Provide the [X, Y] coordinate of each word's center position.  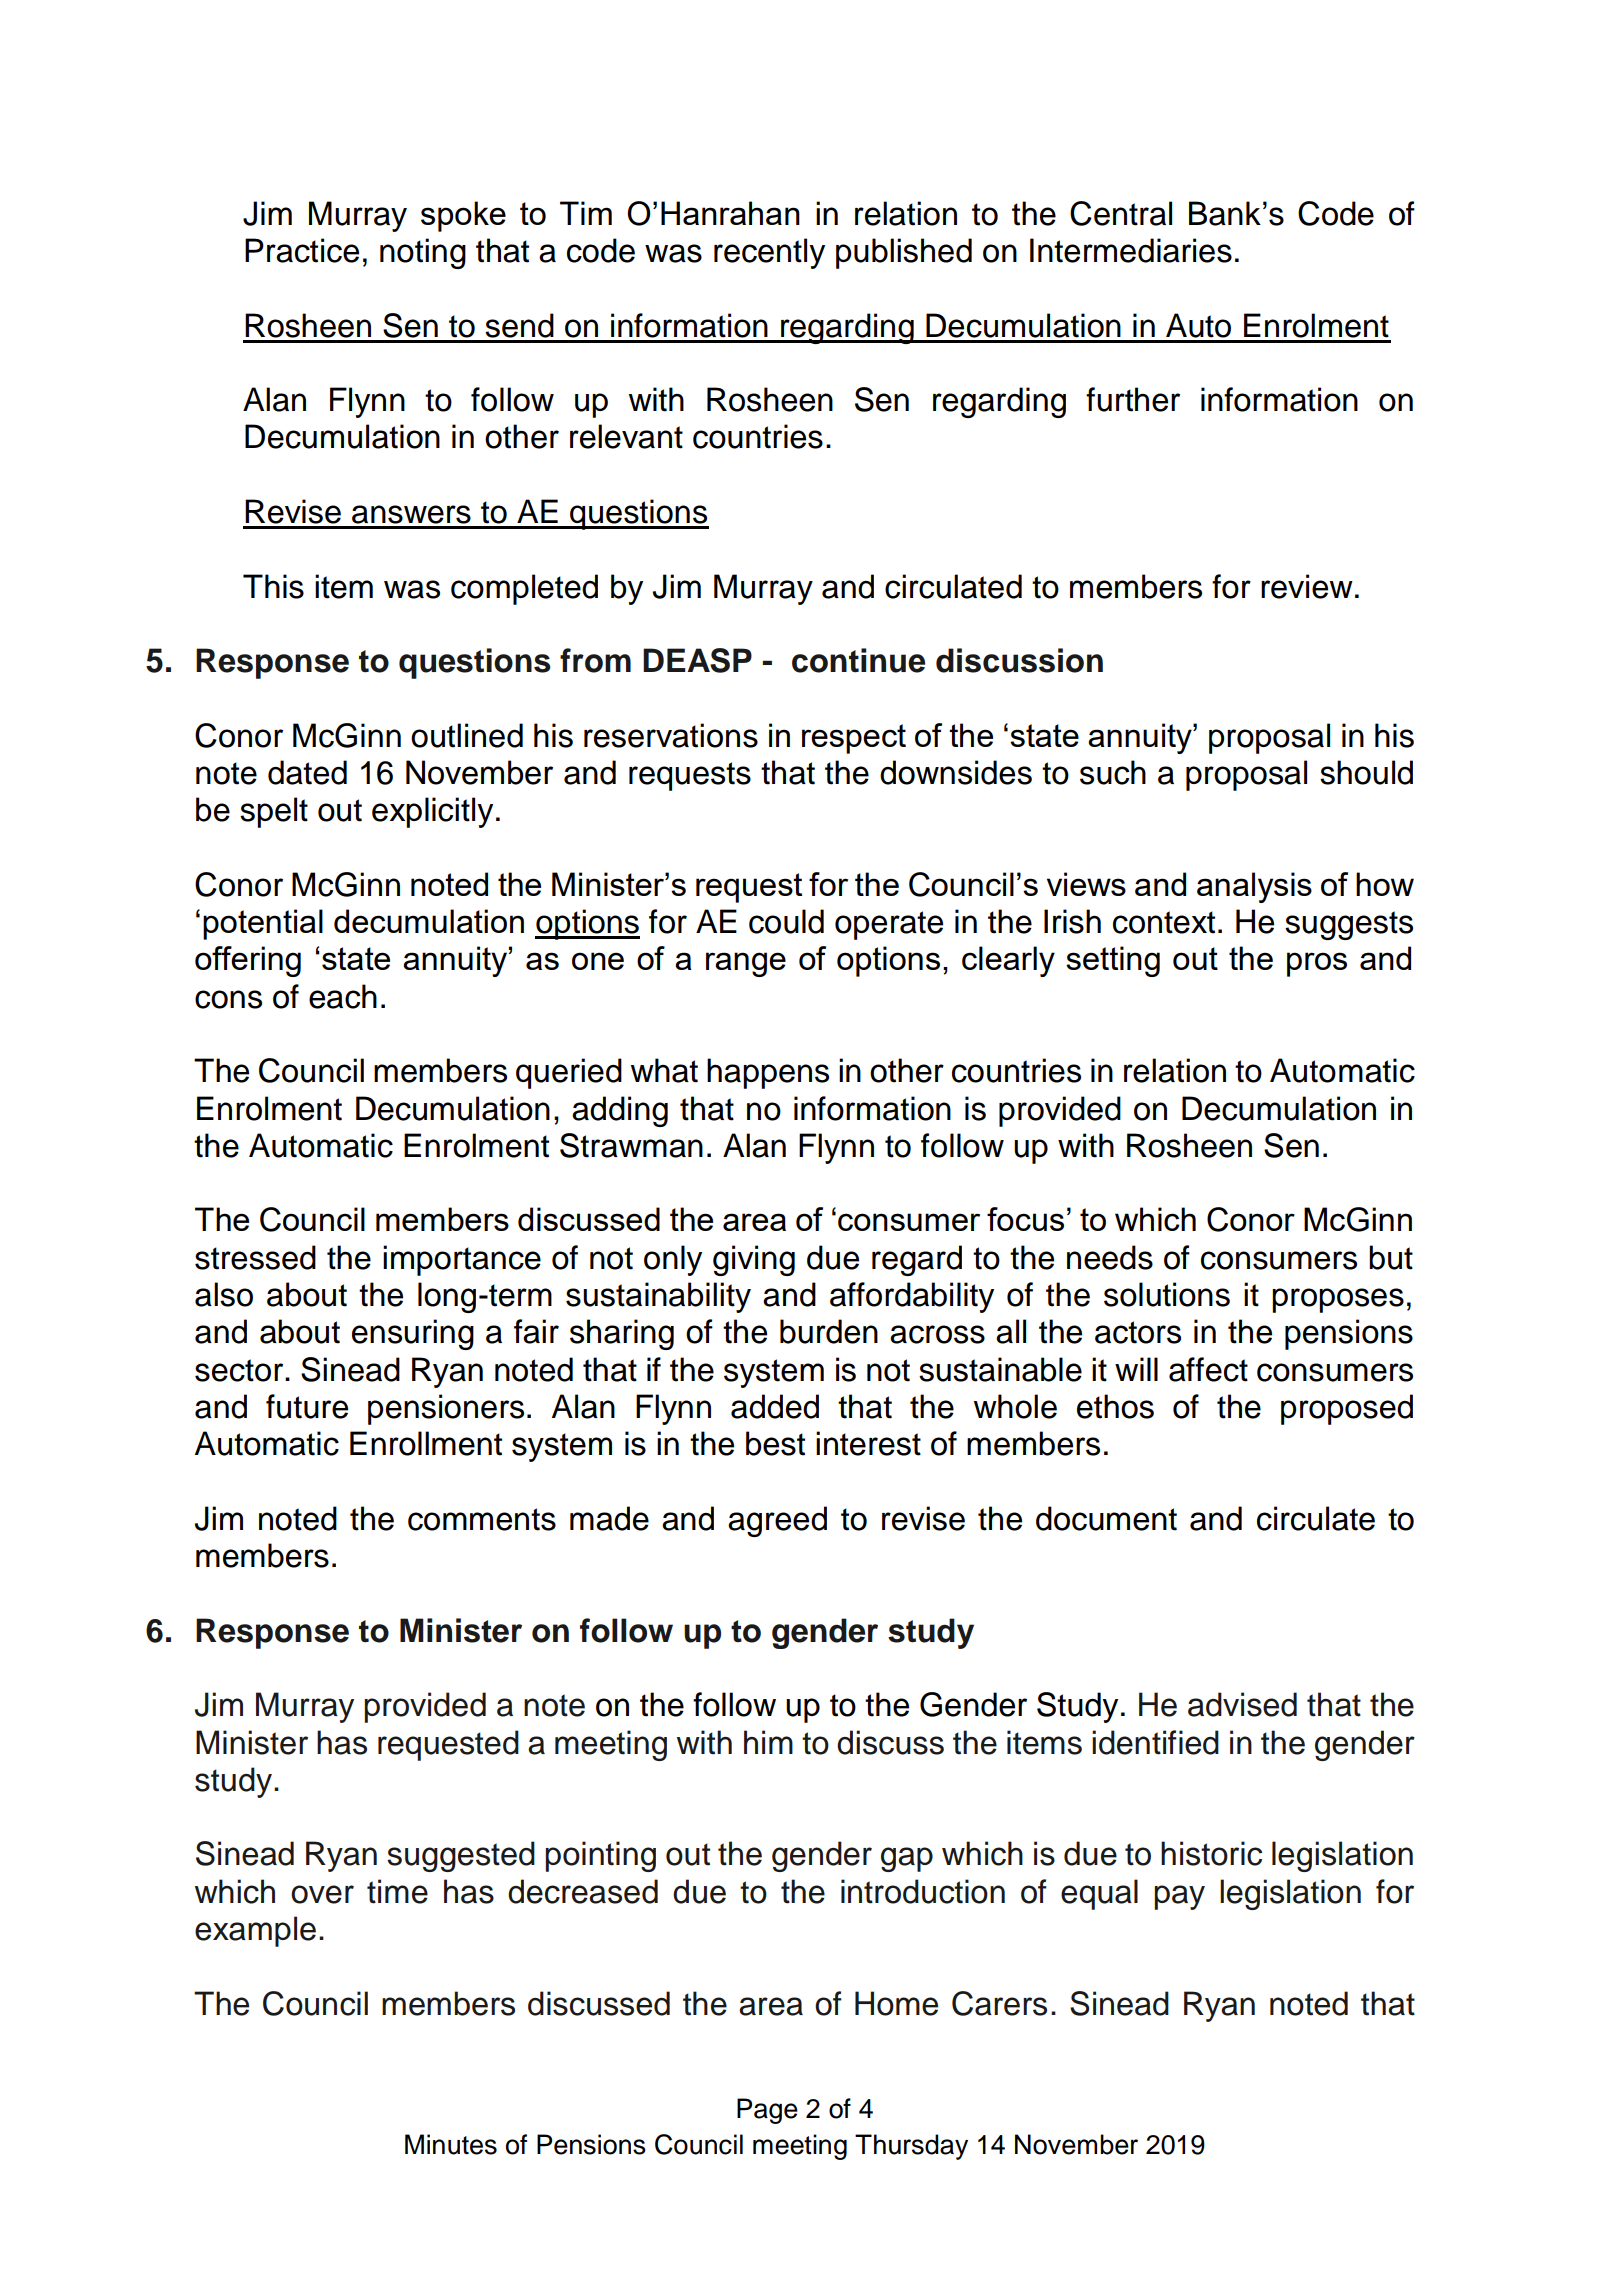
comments [482, 1519]
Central [1121, 213]
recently [769, 253]
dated [307, 772]
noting [423, 253]
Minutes [451, 2144]
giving [754, 1260]
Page [767, 2111]
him [768, 1742]
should [1366, 772]
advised [1242, 1704]
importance [462, 1260]
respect [854, 739]
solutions [1167, 1294]
